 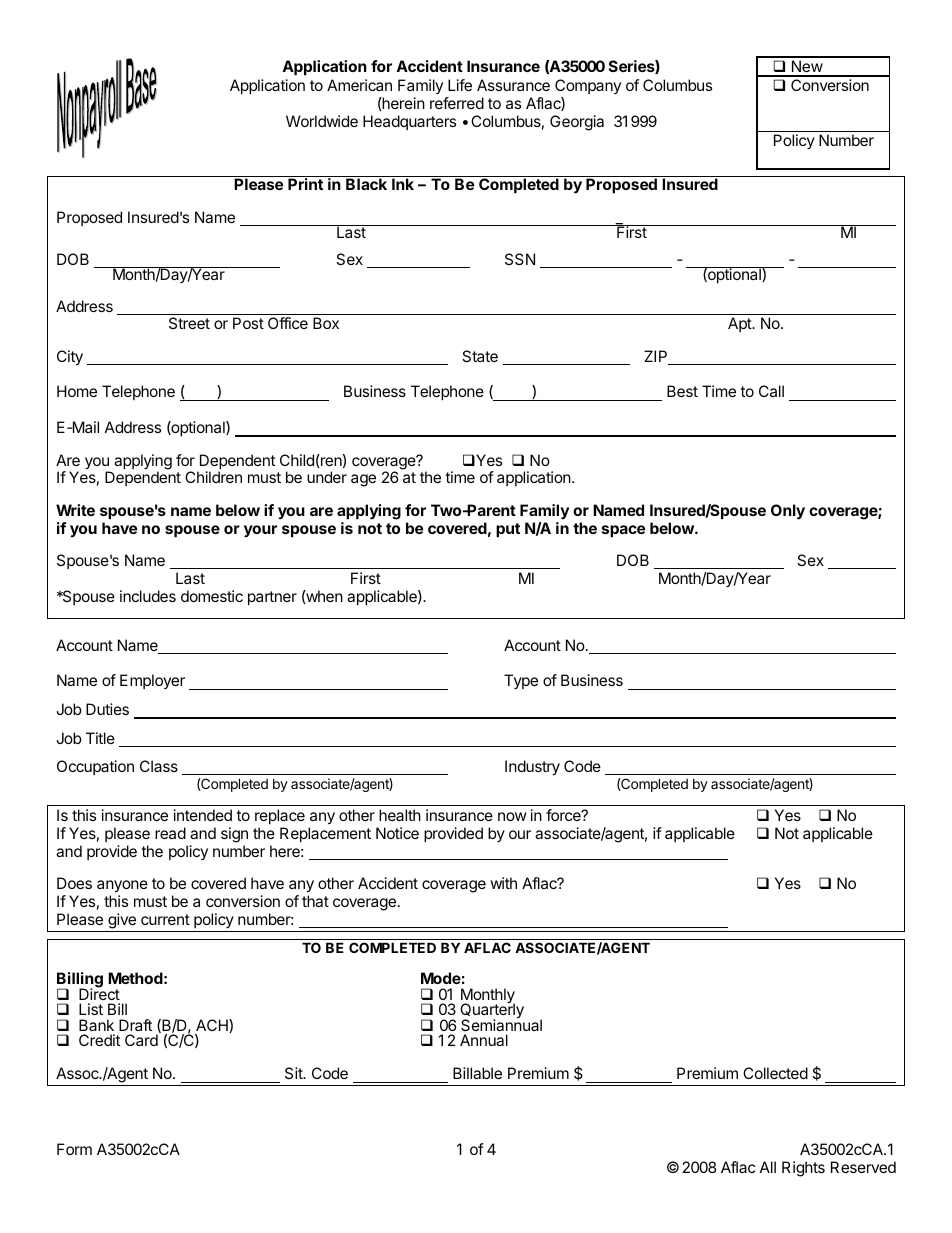 What do you see at coordinates (322, 121) in the screenshot?
I see `Worldwide` at bounding box center [322, 121].
